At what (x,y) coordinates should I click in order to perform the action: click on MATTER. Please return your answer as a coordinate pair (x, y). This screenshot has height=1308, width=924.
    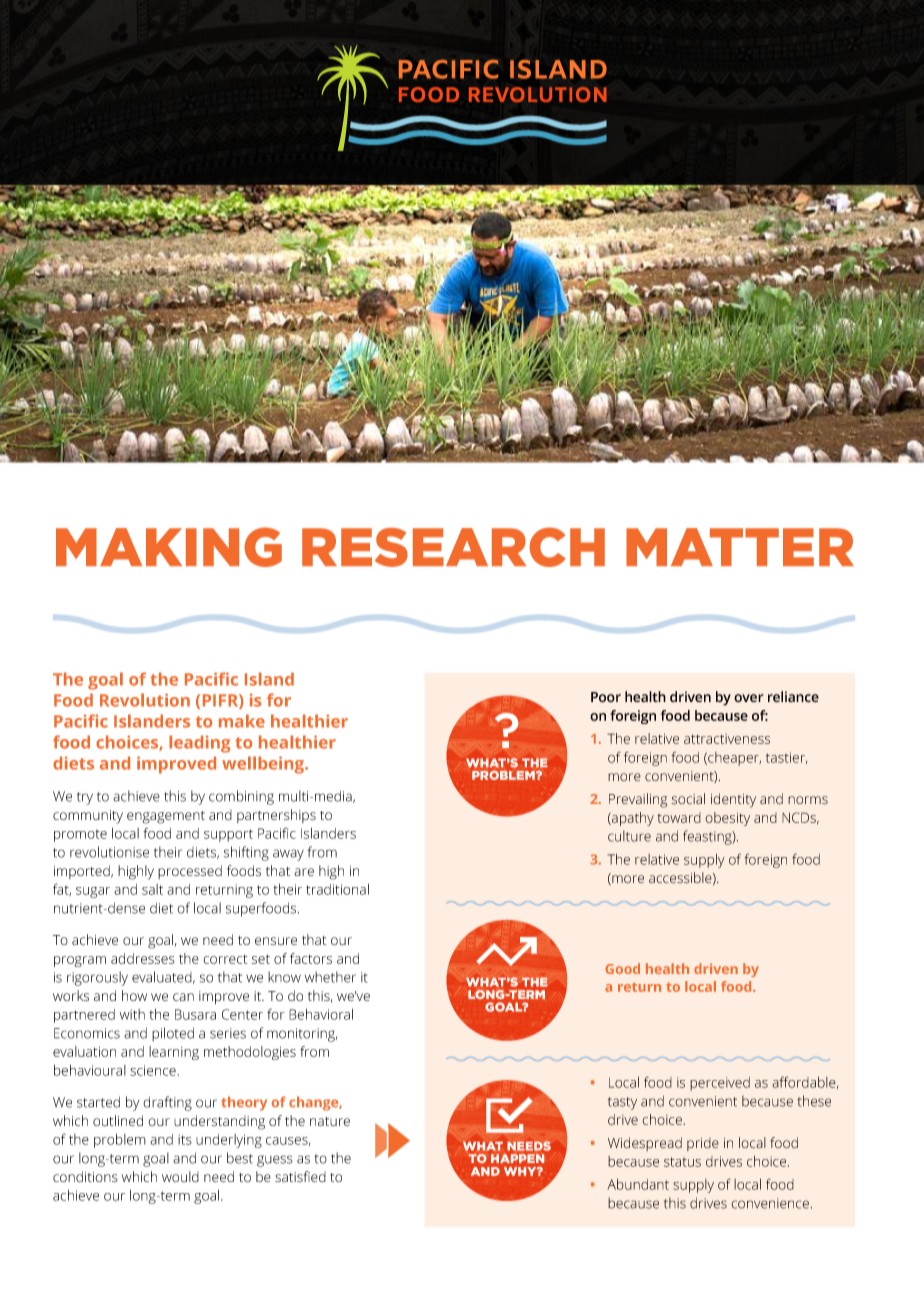
    Looking at the image, I should click on (740, 547).
